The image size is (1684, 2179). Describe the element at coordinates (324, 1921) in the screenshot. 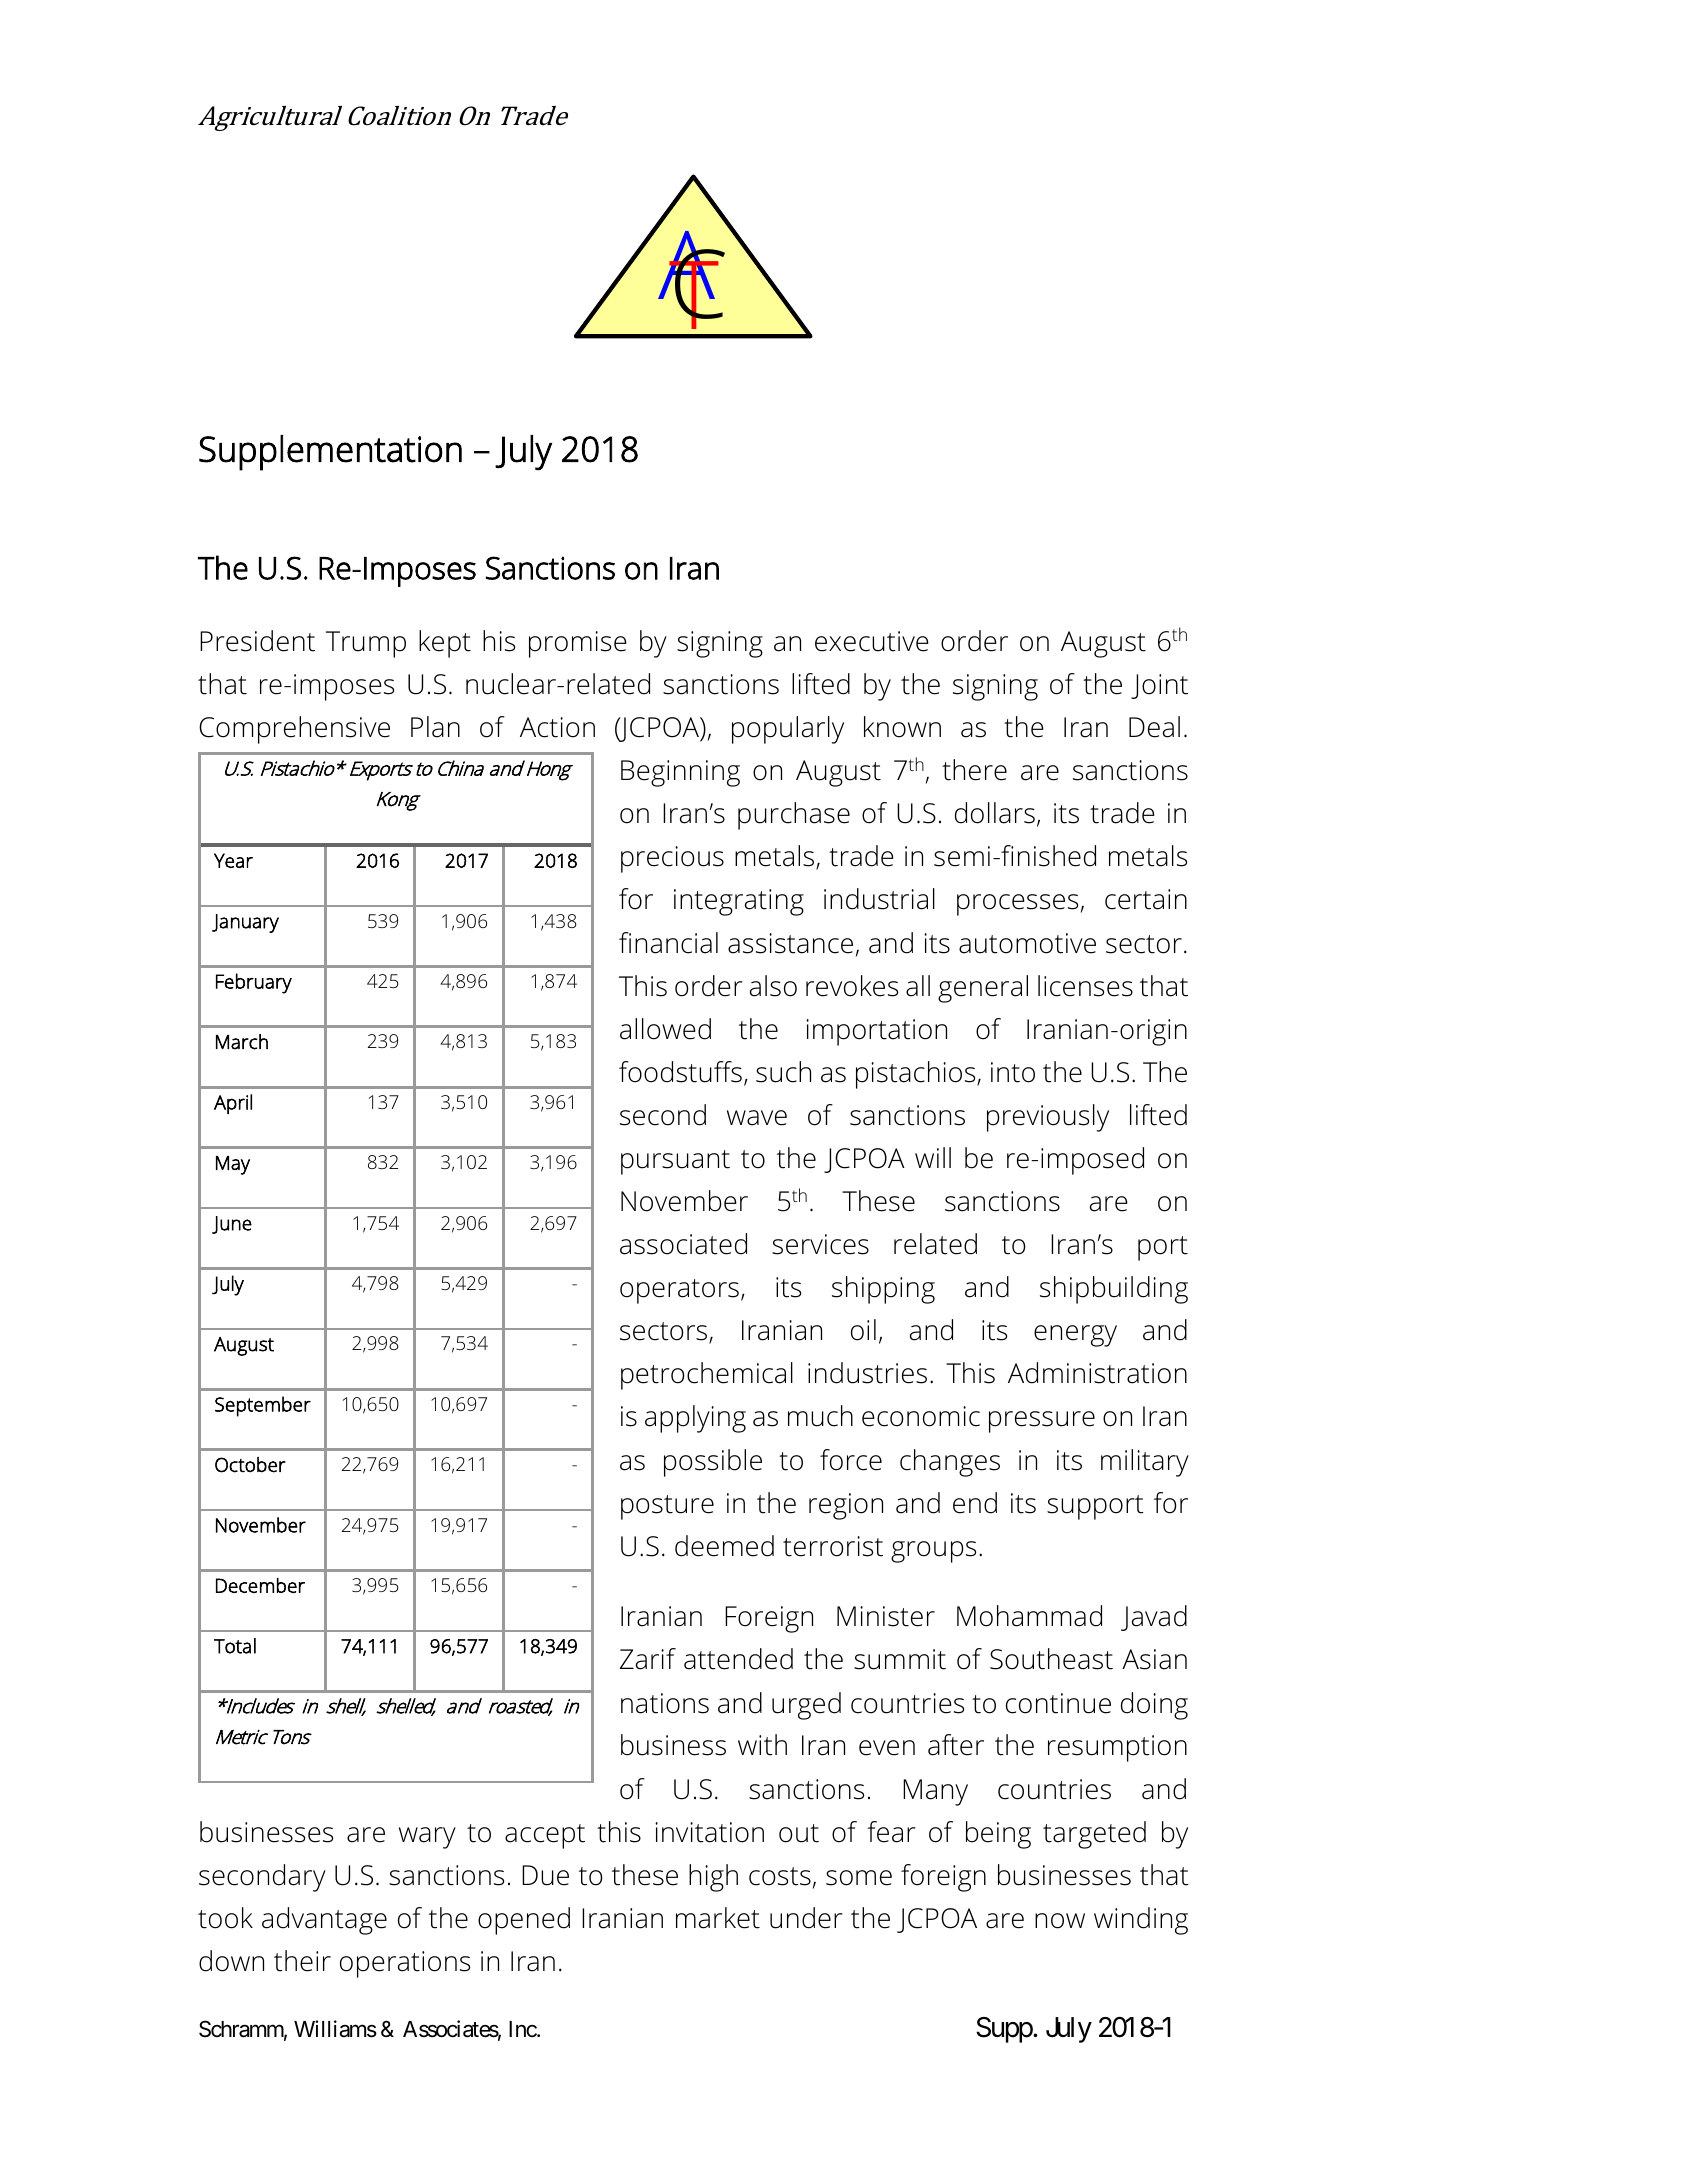

I see `advantage` at that location.
